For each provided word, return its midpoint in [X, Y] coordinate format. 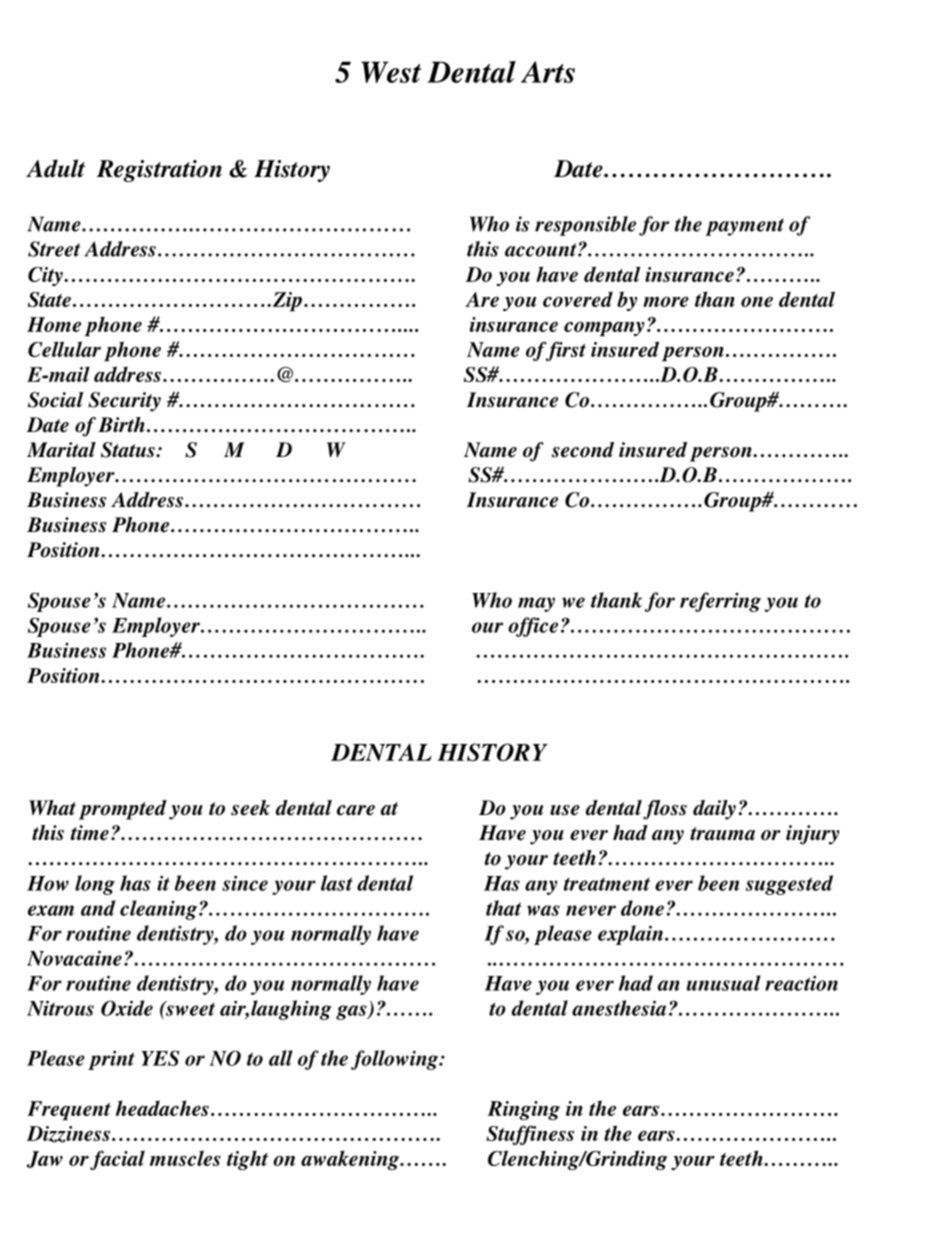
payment [744, 227]
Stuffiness [530, 1135]
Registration [159, 171]
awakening [351, 1160]
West [391, 72]
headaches [162, 1108]
